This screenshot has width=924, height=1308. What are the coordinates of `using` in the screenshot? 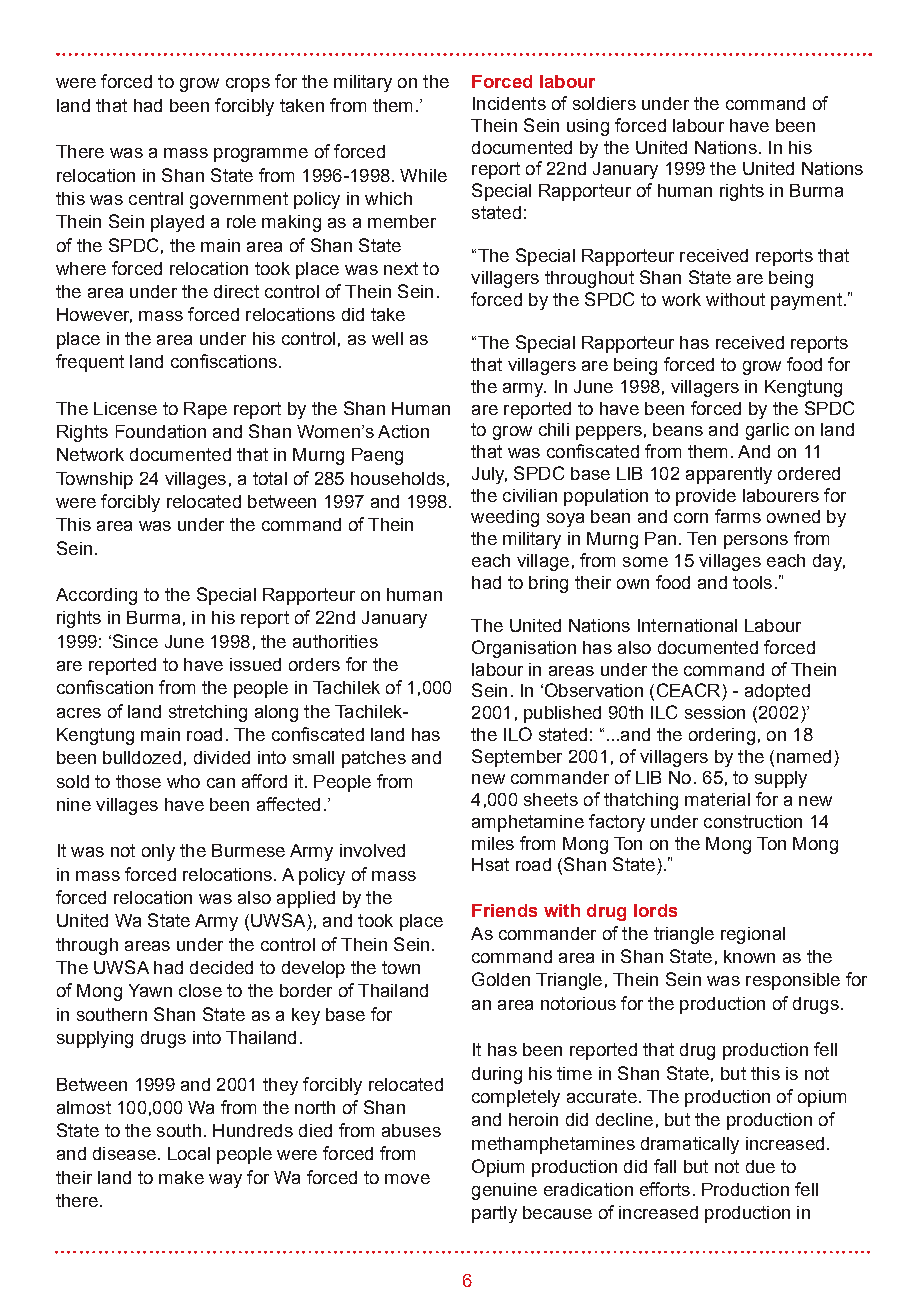 It's located at (588, 127).
